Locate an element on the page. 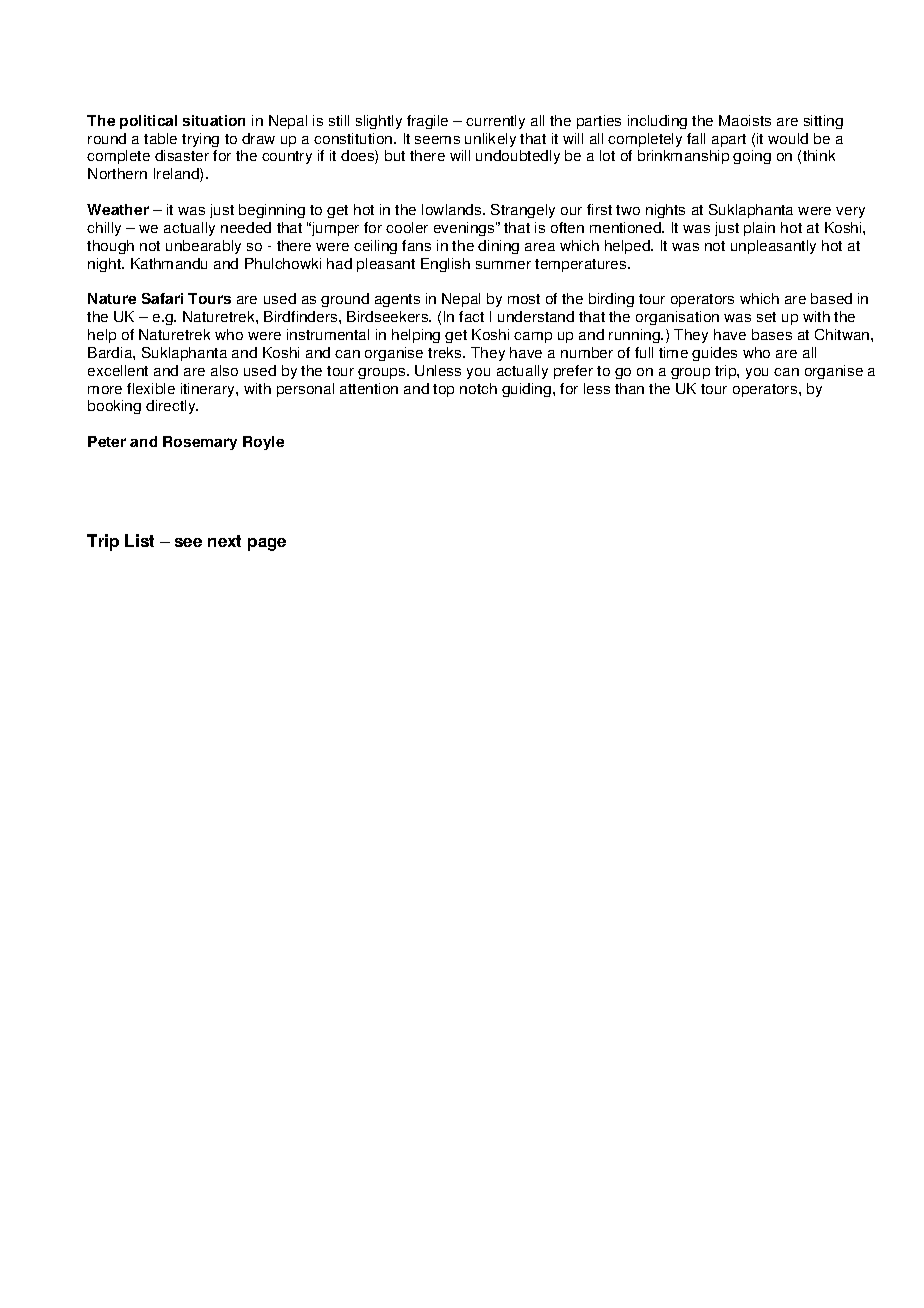 Image resolution: width=924 pixels, height=1308 pixels. fact is located at coordinates (471, 316).
